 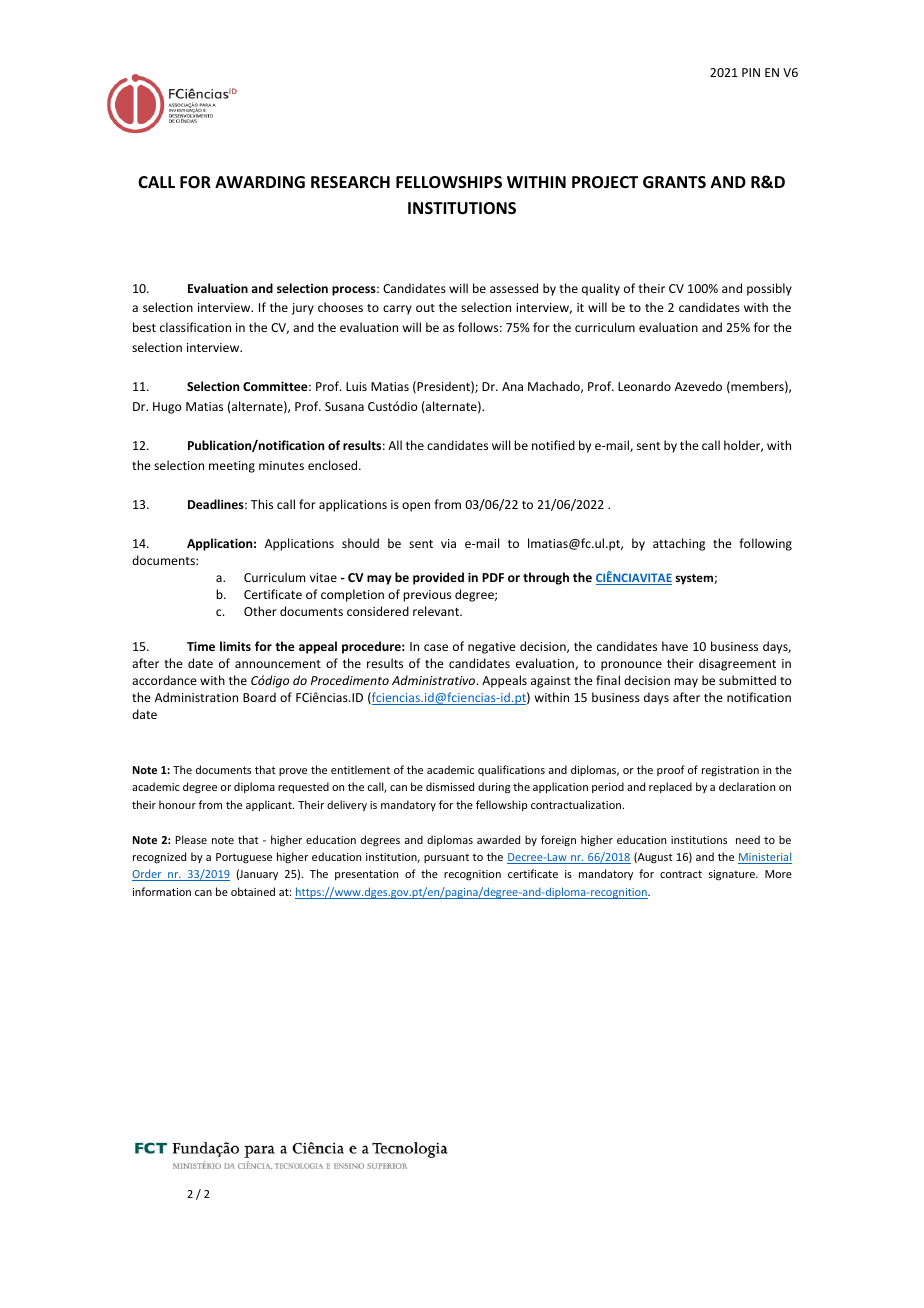 What do you see at coordinates (350, 182) in the document?
I see `RESEARCH` at bounding box center [350, 182].
